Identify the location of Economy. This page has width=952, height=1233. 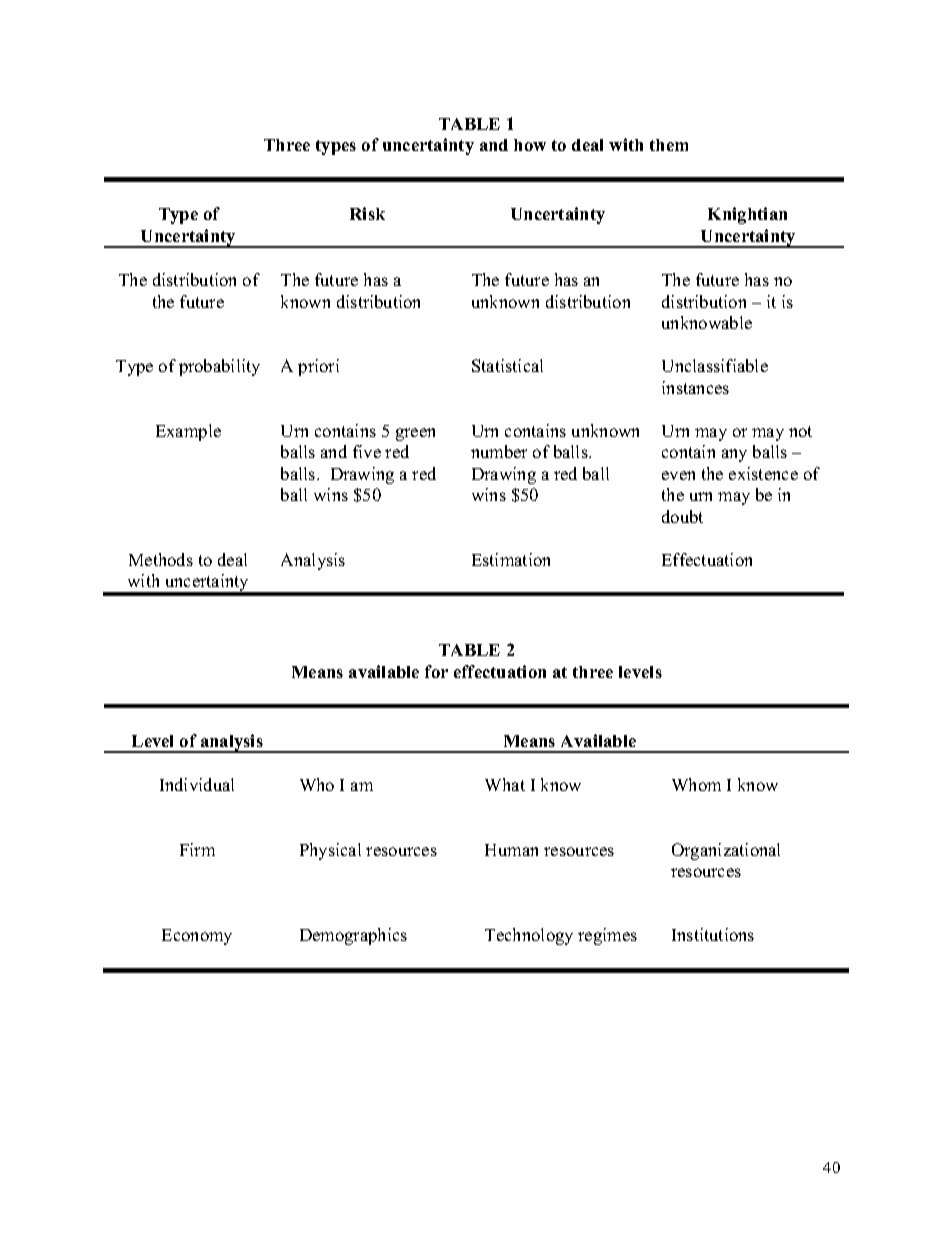
(197, 937).
